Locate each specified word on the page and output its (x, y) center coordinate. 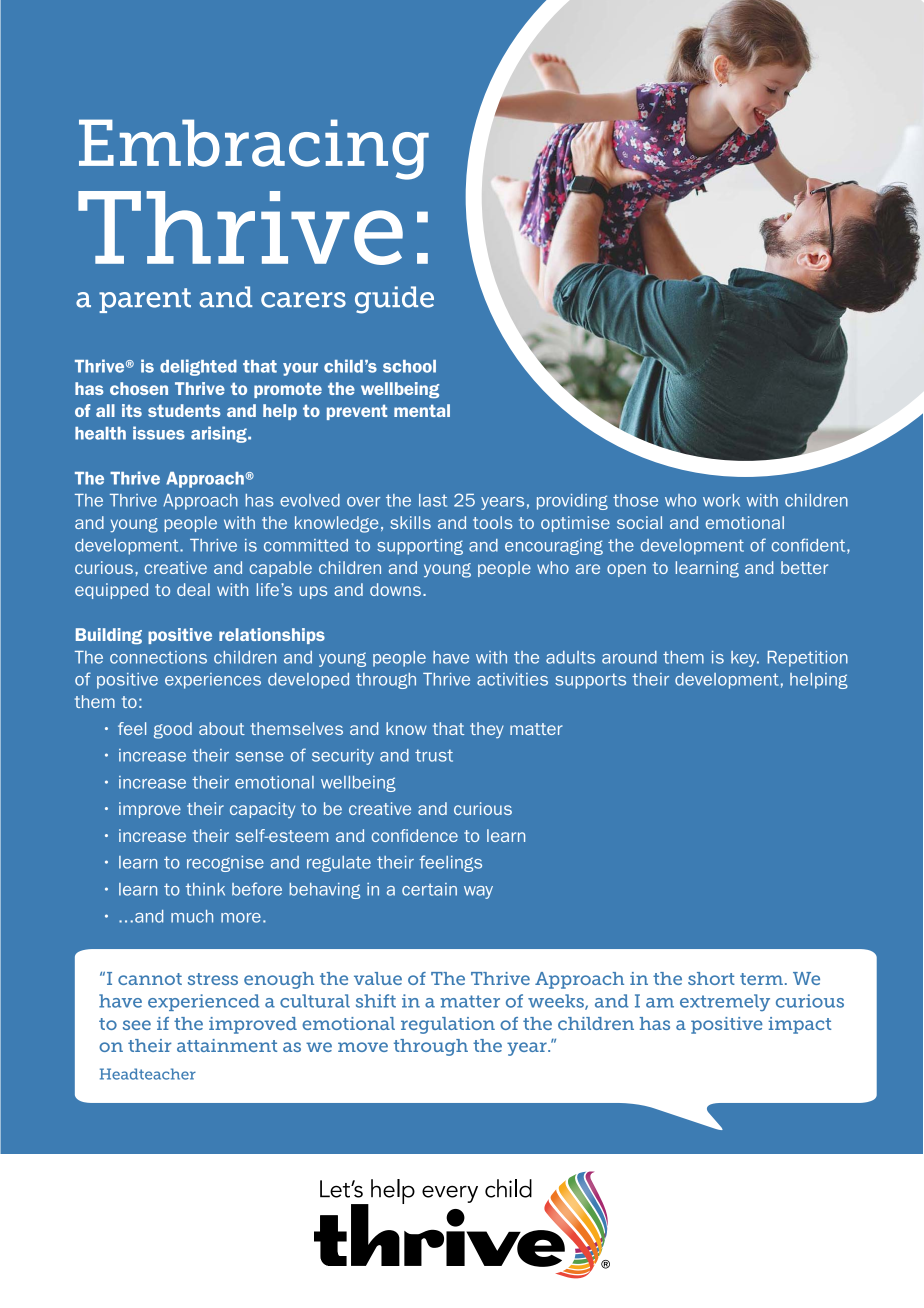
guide (394, 300)
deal (193, 589)
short (711, 978)
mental (422, 410)
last (433, 500)
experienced (204, 1002)
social (639, 522)
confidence (415, 835)
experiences (213, 681)
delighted (198, 367)
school (409, 366)
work (721, 500)
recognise (225, 864)
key (745, 659)
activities (512, 679)
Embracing (254, 149)
